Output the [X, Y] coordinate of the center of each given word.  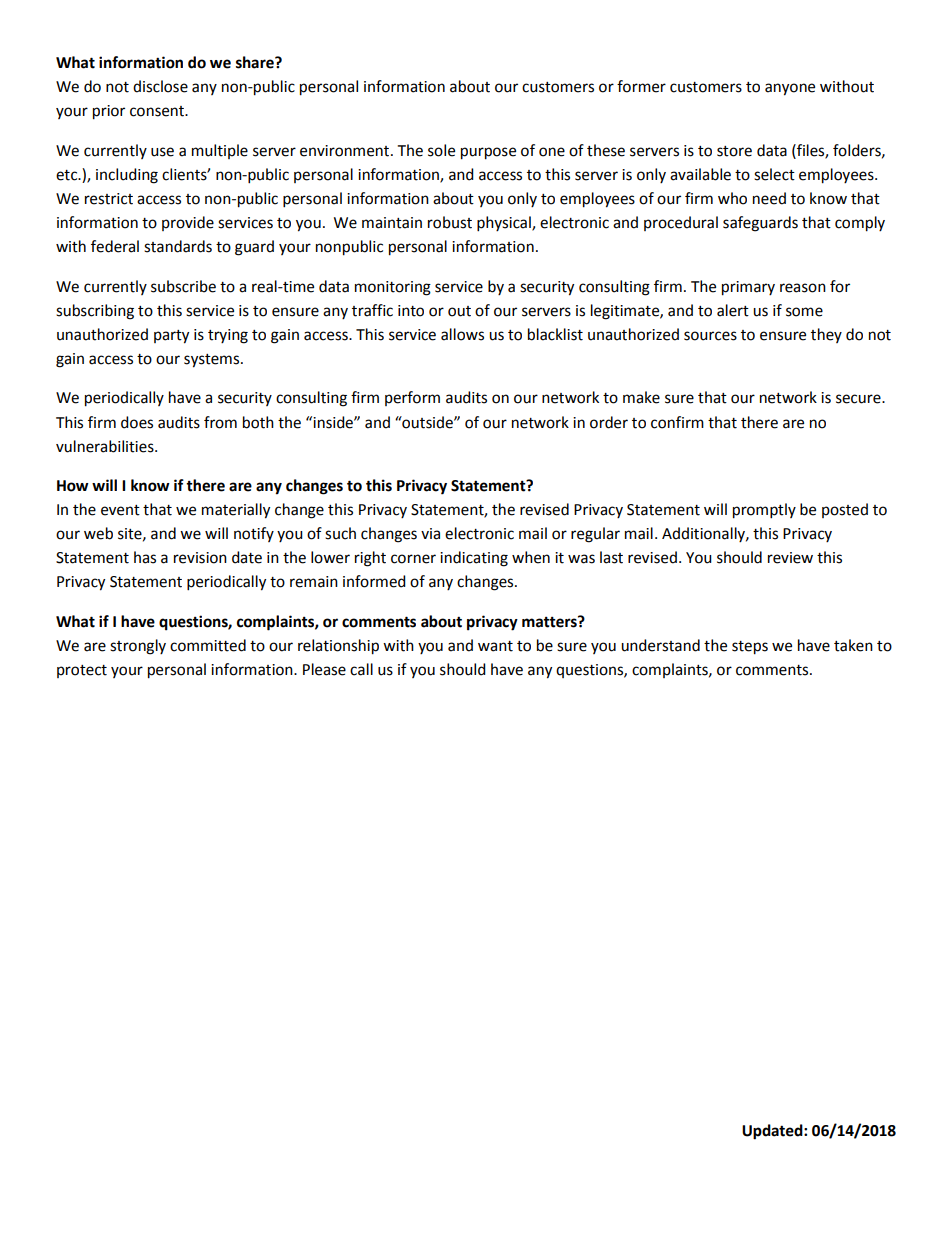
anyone [790, 89]
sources [710, 336]
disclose [160, 86]
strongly [138, 647]
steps [750, 648]
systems [213, 361]
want [495, 646]
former [641, 86]
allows [462, 334]
